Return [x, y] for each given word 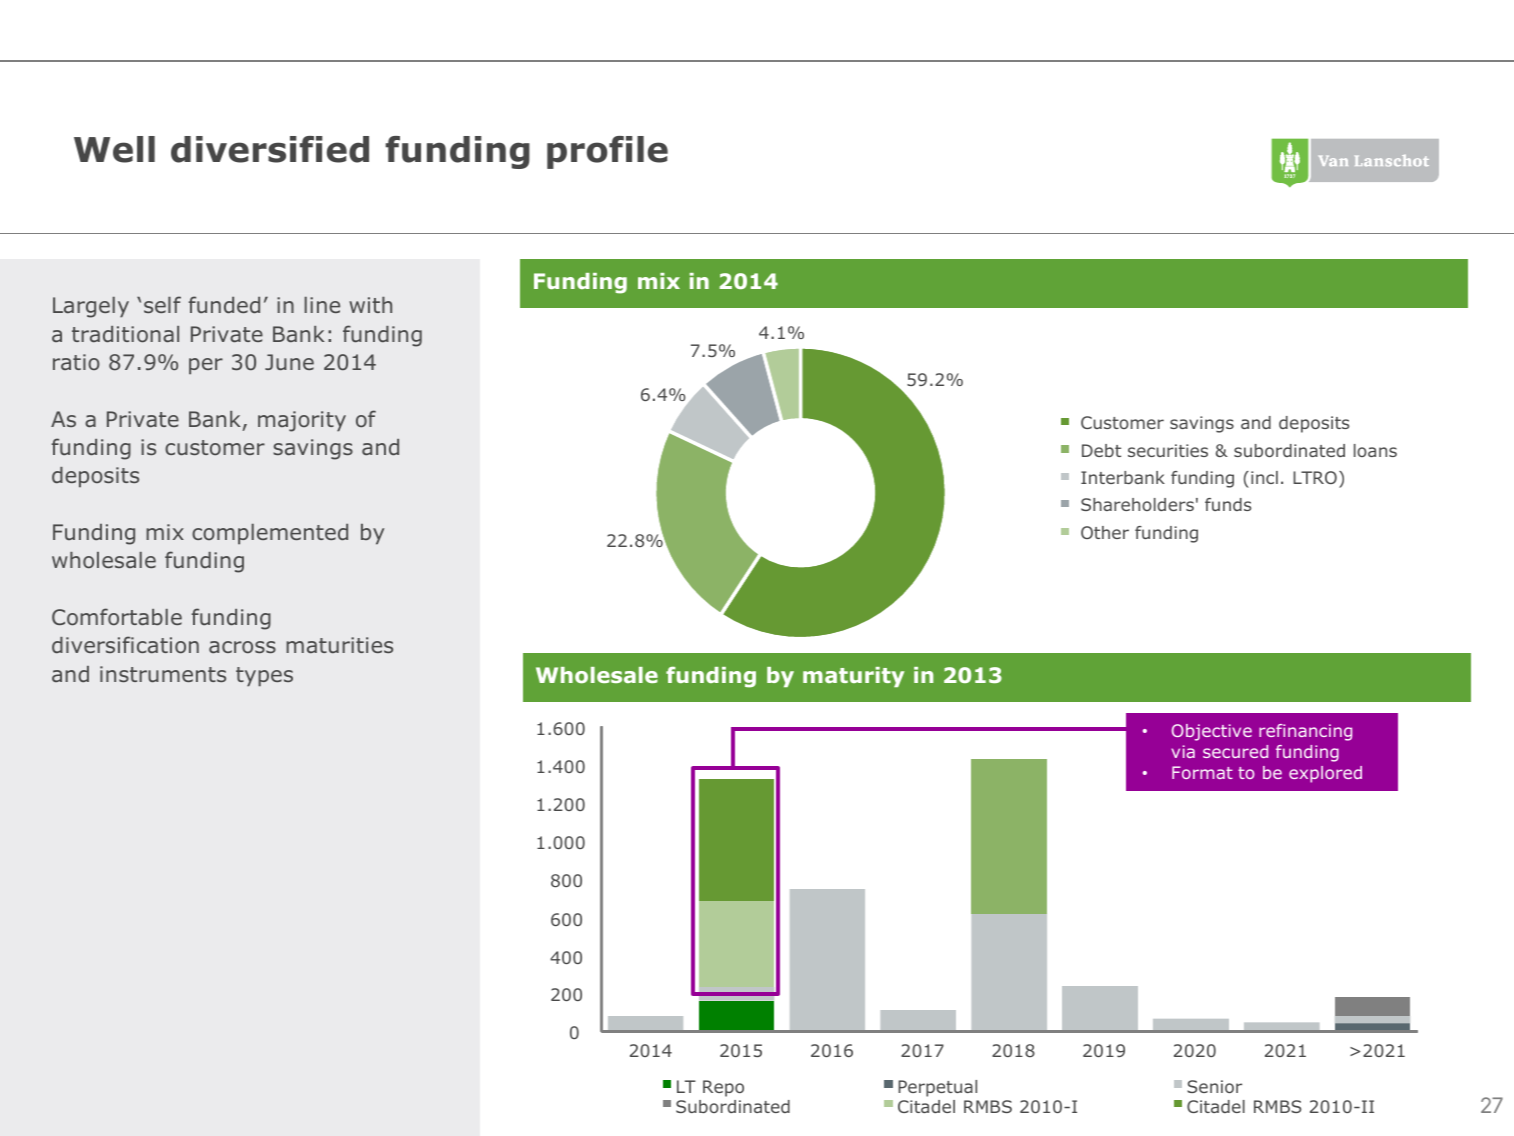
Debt [1101, 450]
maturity [853, 677]
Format [1202, 772]
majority [302, 421]
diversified [270, 149]
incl [1264, 477]
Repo [723, 1088]
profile [607, 152]
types [264, 677]
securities [1168, 450]
